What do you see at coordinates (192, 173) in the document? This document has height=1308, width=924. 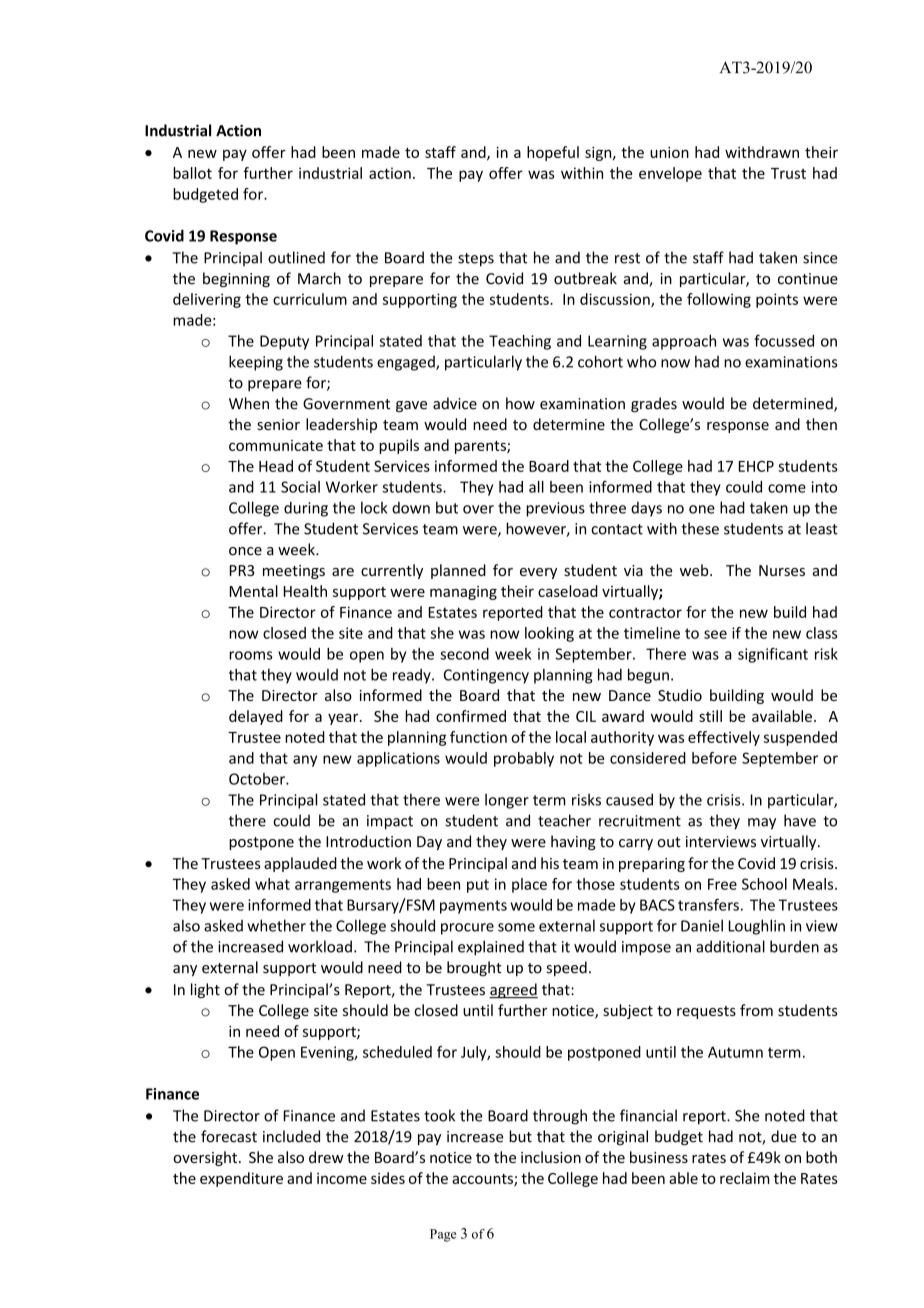 I see `ballot` at bounding box center [192, 173].
